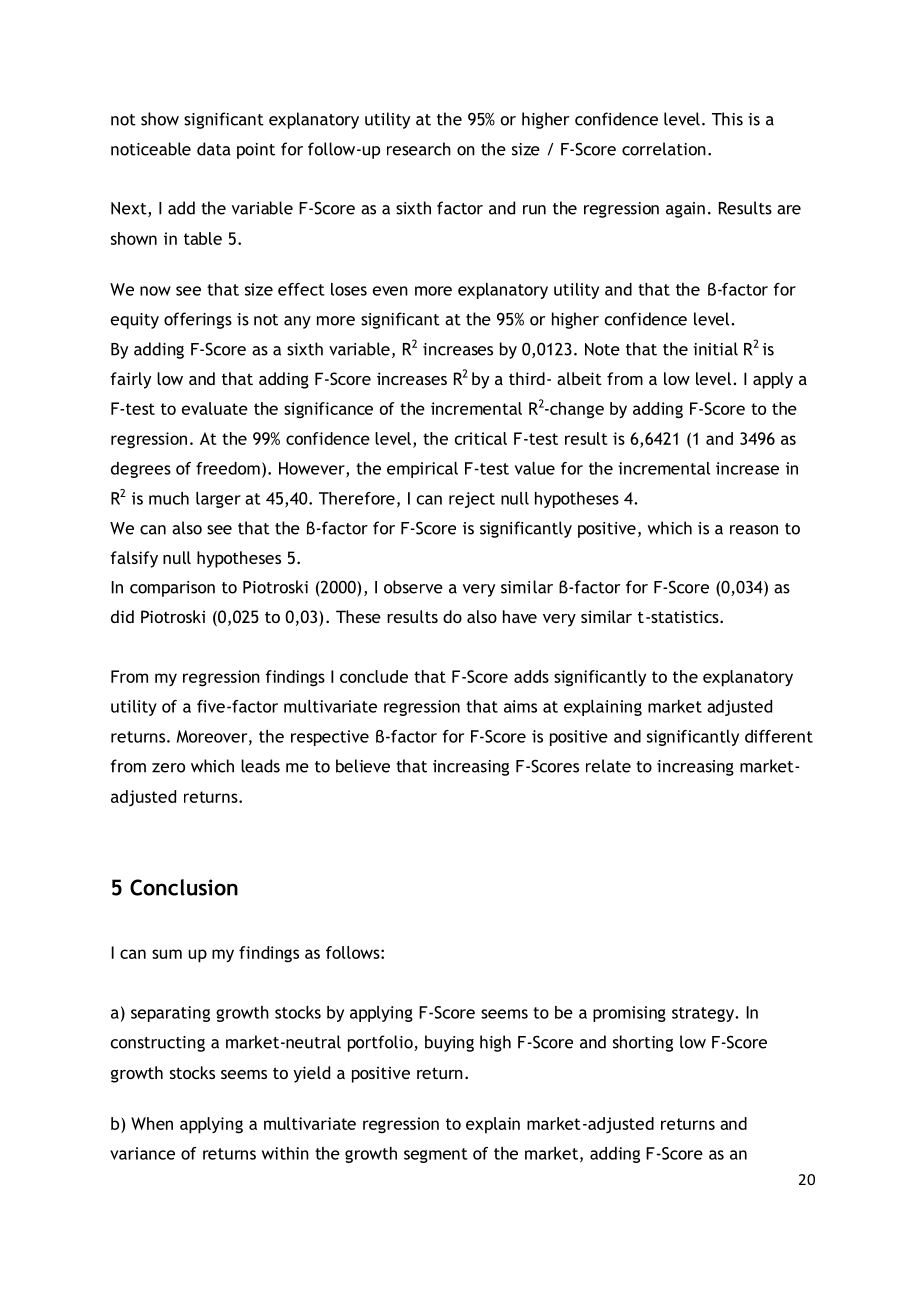 This document has height=1308, width=924. Describe the element at coordinates (172, 589) in the document. I see `comparison` at that location.
